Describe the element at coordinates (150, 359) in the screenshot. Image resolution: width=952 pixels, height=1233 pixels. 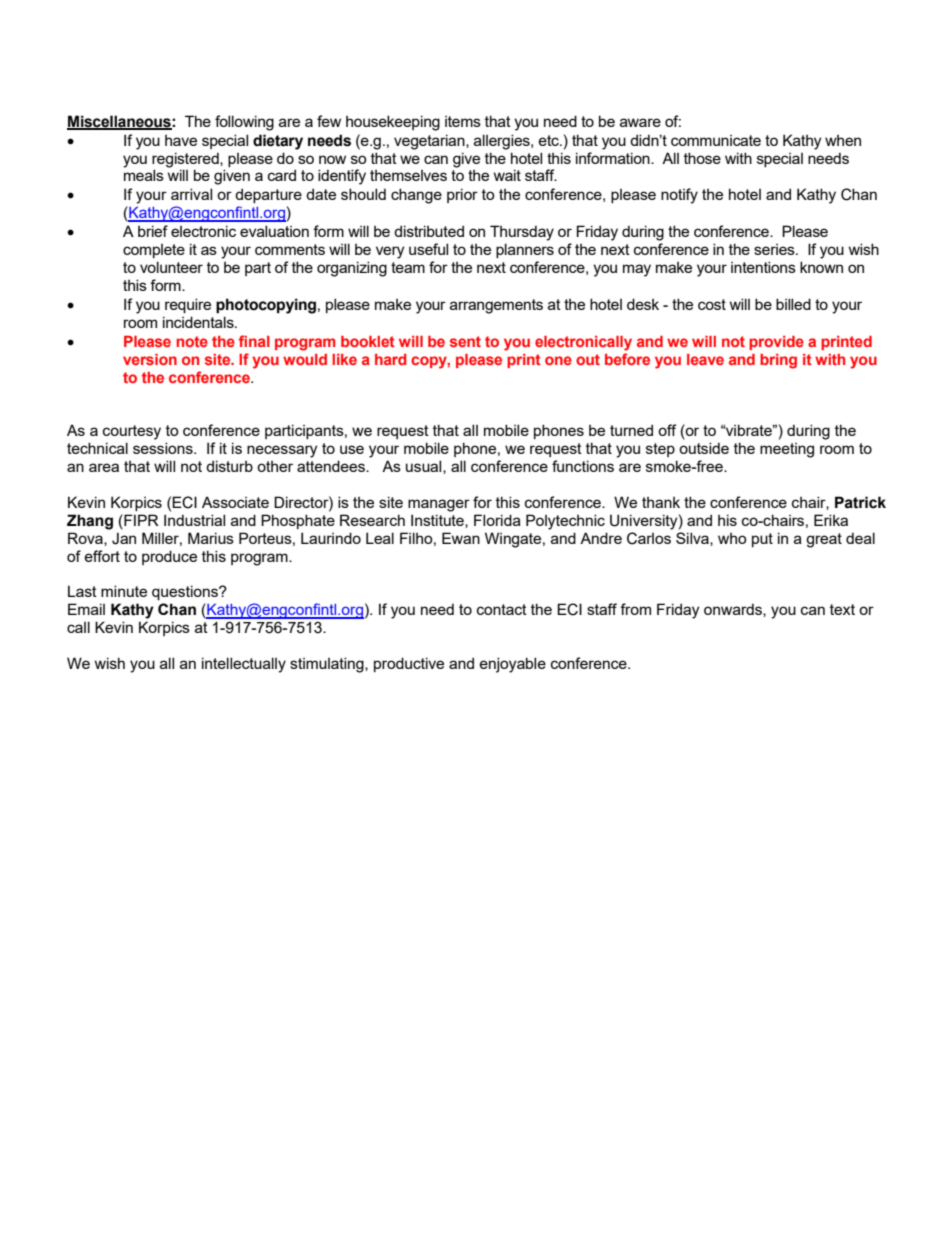
I see `version` at that location.
